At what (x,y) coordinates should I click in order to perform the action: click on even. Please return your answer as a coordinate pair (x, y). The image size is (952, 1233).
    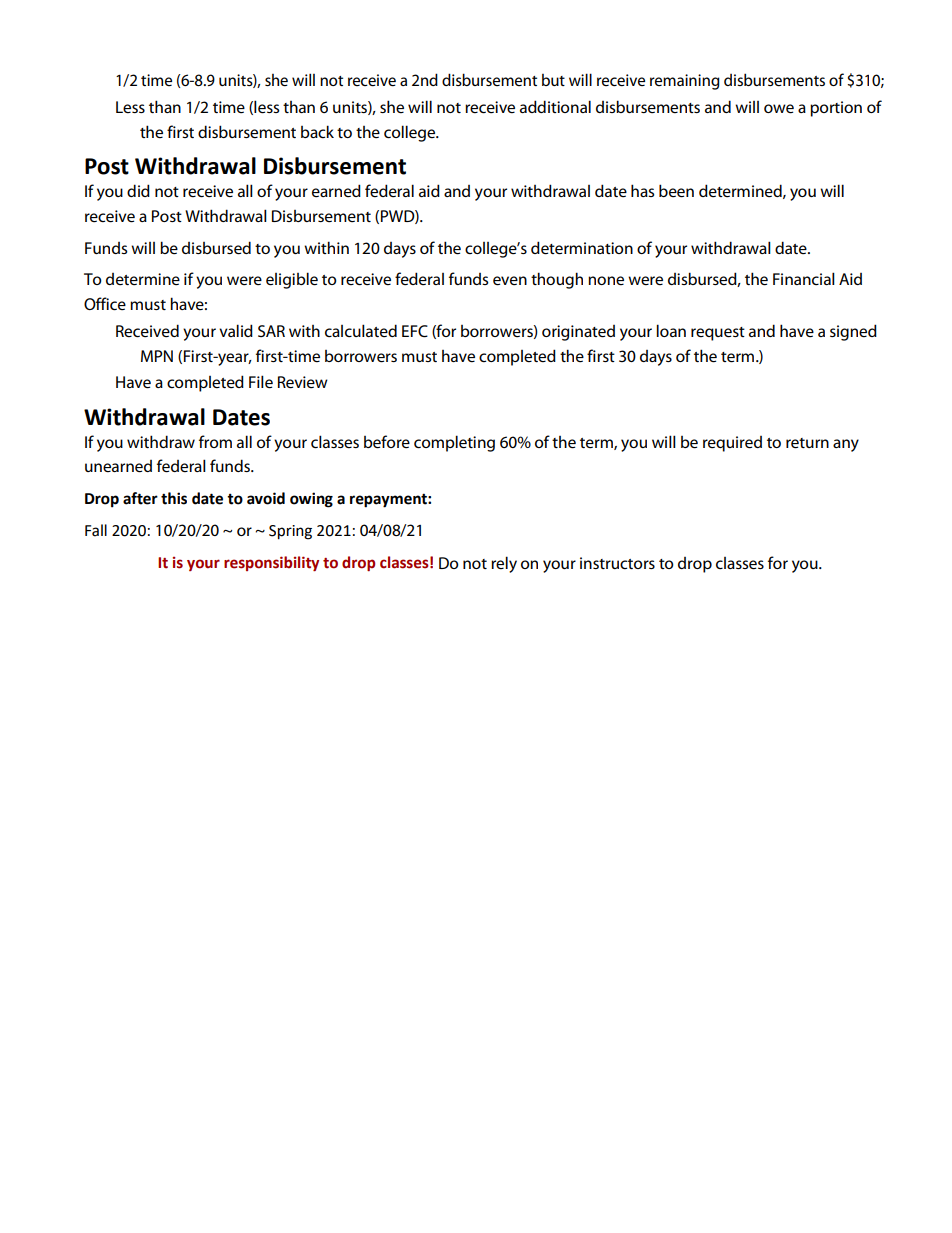
    Looking at the image, I should click on (510, 281).
